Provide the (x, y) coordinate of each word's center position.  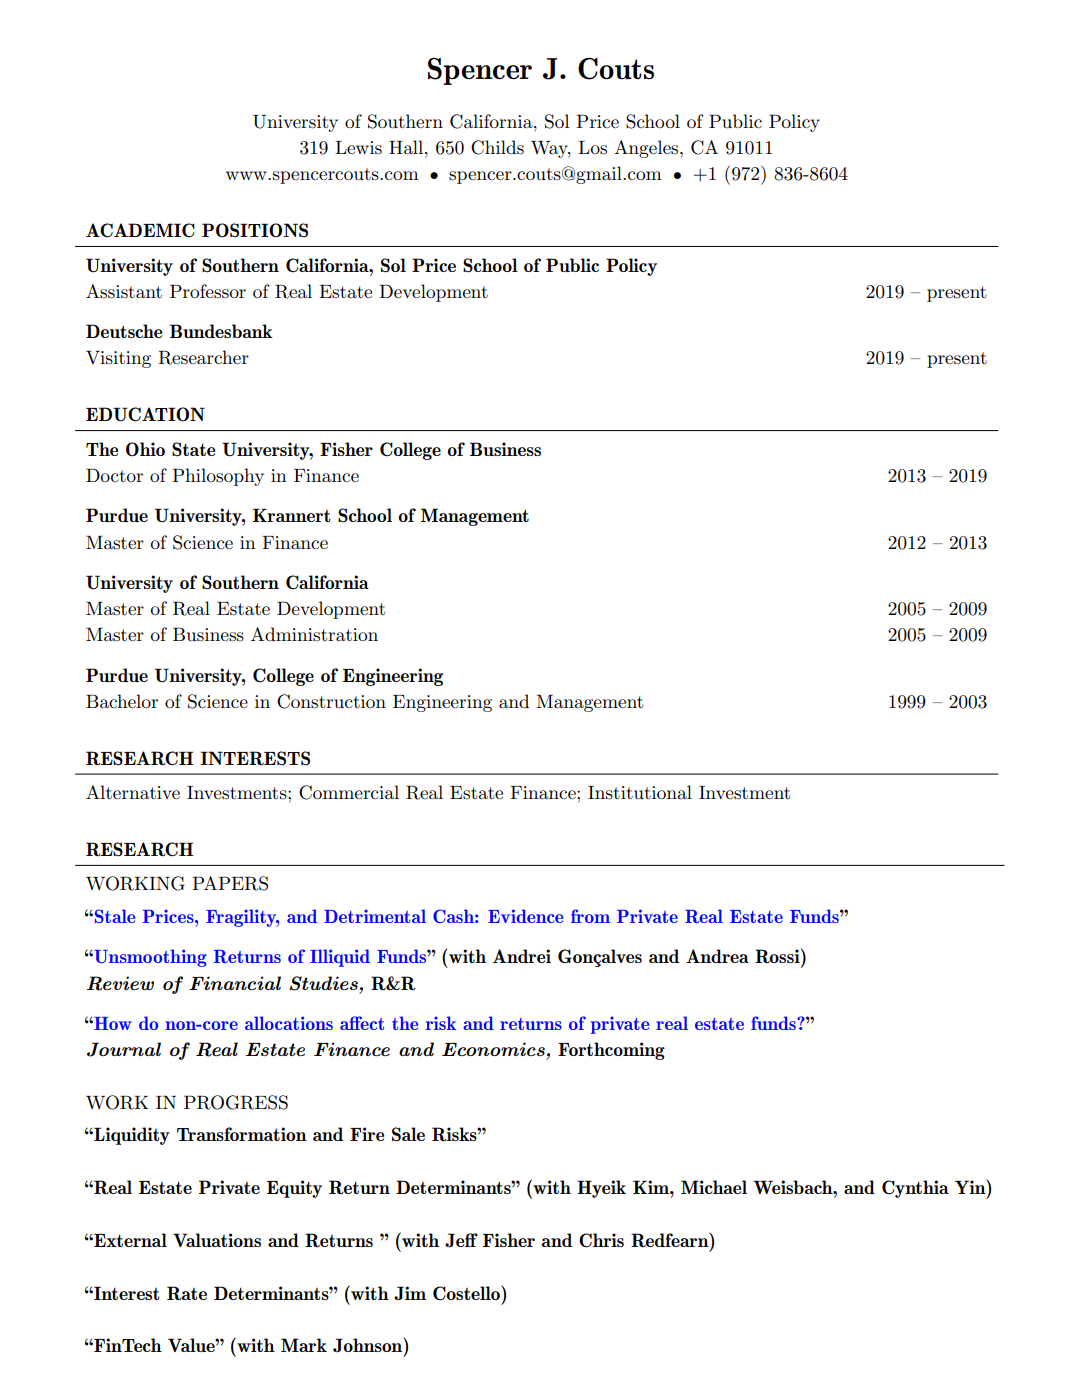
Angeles (647, 149)
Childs (497, 147)
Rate (187, 1293)
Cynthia (915, 1189)
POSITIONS (255, 230)
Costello (467, 1293)
